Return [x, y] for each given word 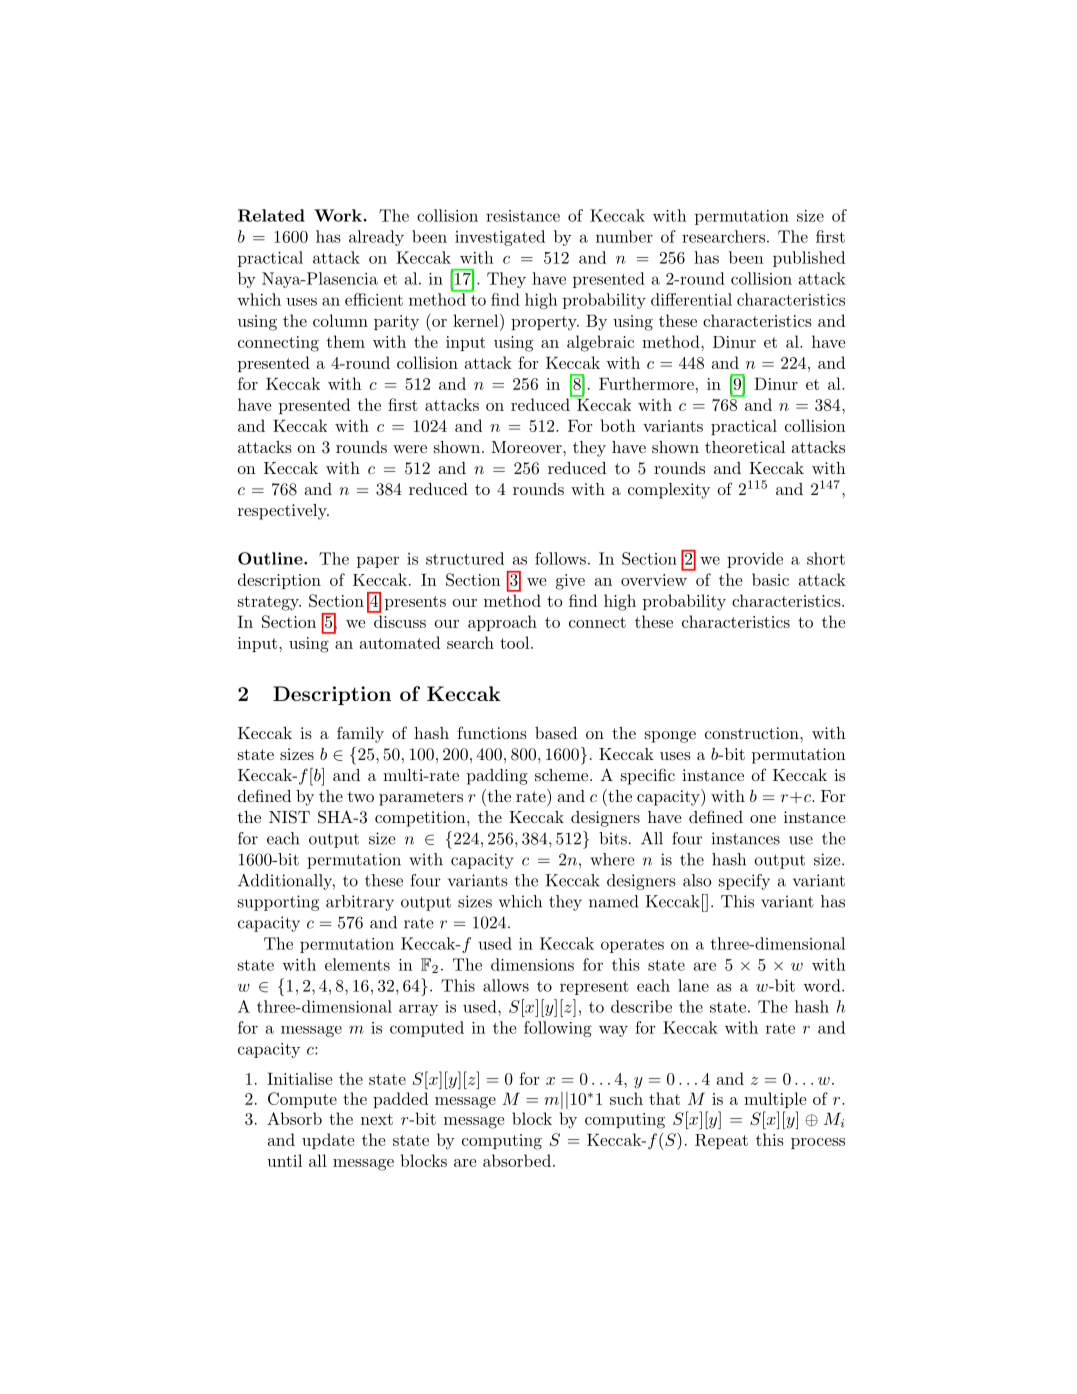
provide [755, 560]
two [361, 796]
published [809, 259]
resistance [523, 216]
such [626, 1098]
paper [378, 562]
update [328, 1141]
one [763, 819]
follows [560, 558]
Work [338, 215]
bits [613, 838]
